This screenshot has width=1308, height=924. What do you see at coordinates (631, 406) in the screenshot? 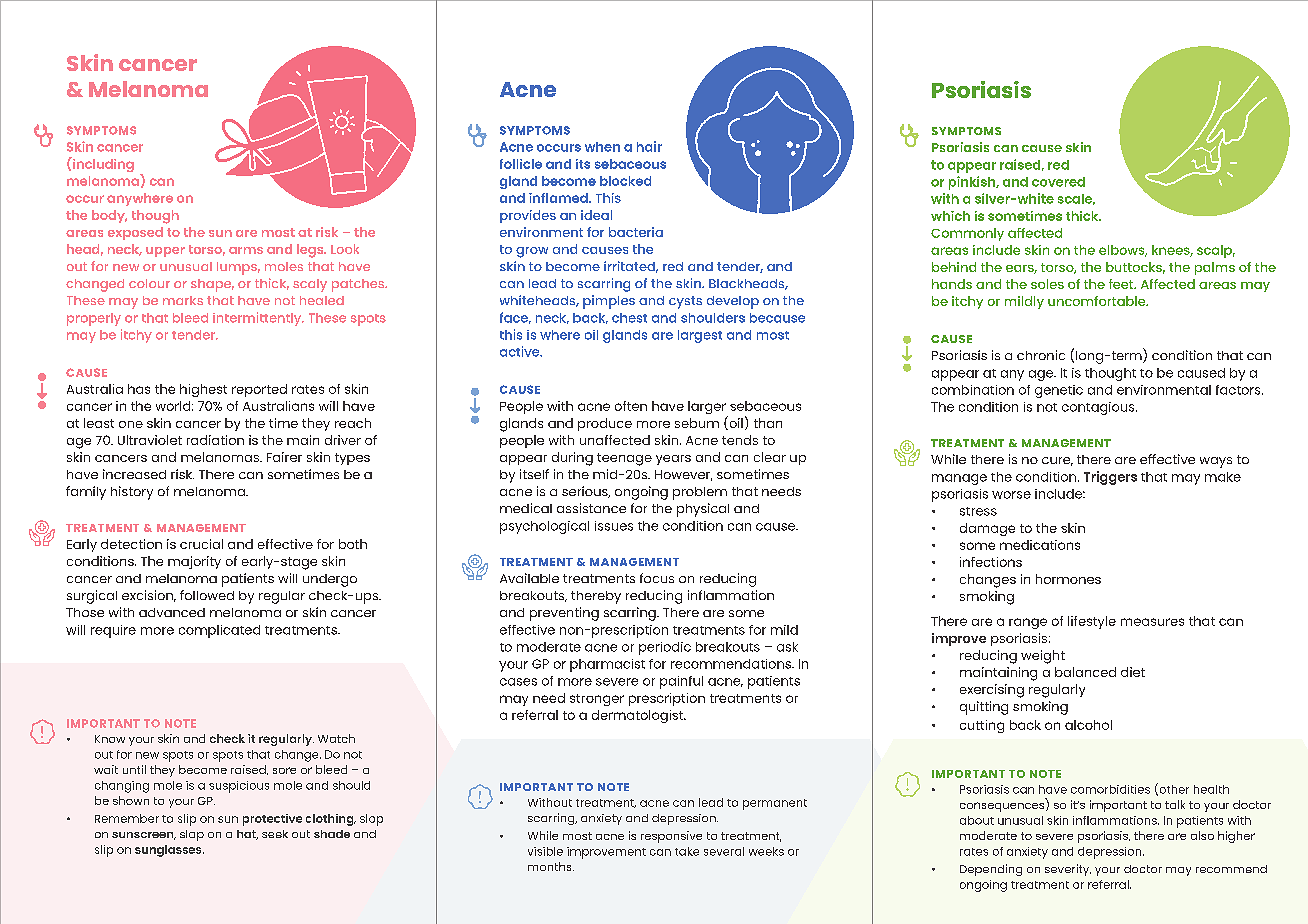
I see `often` at bounding box center [631, 406].
